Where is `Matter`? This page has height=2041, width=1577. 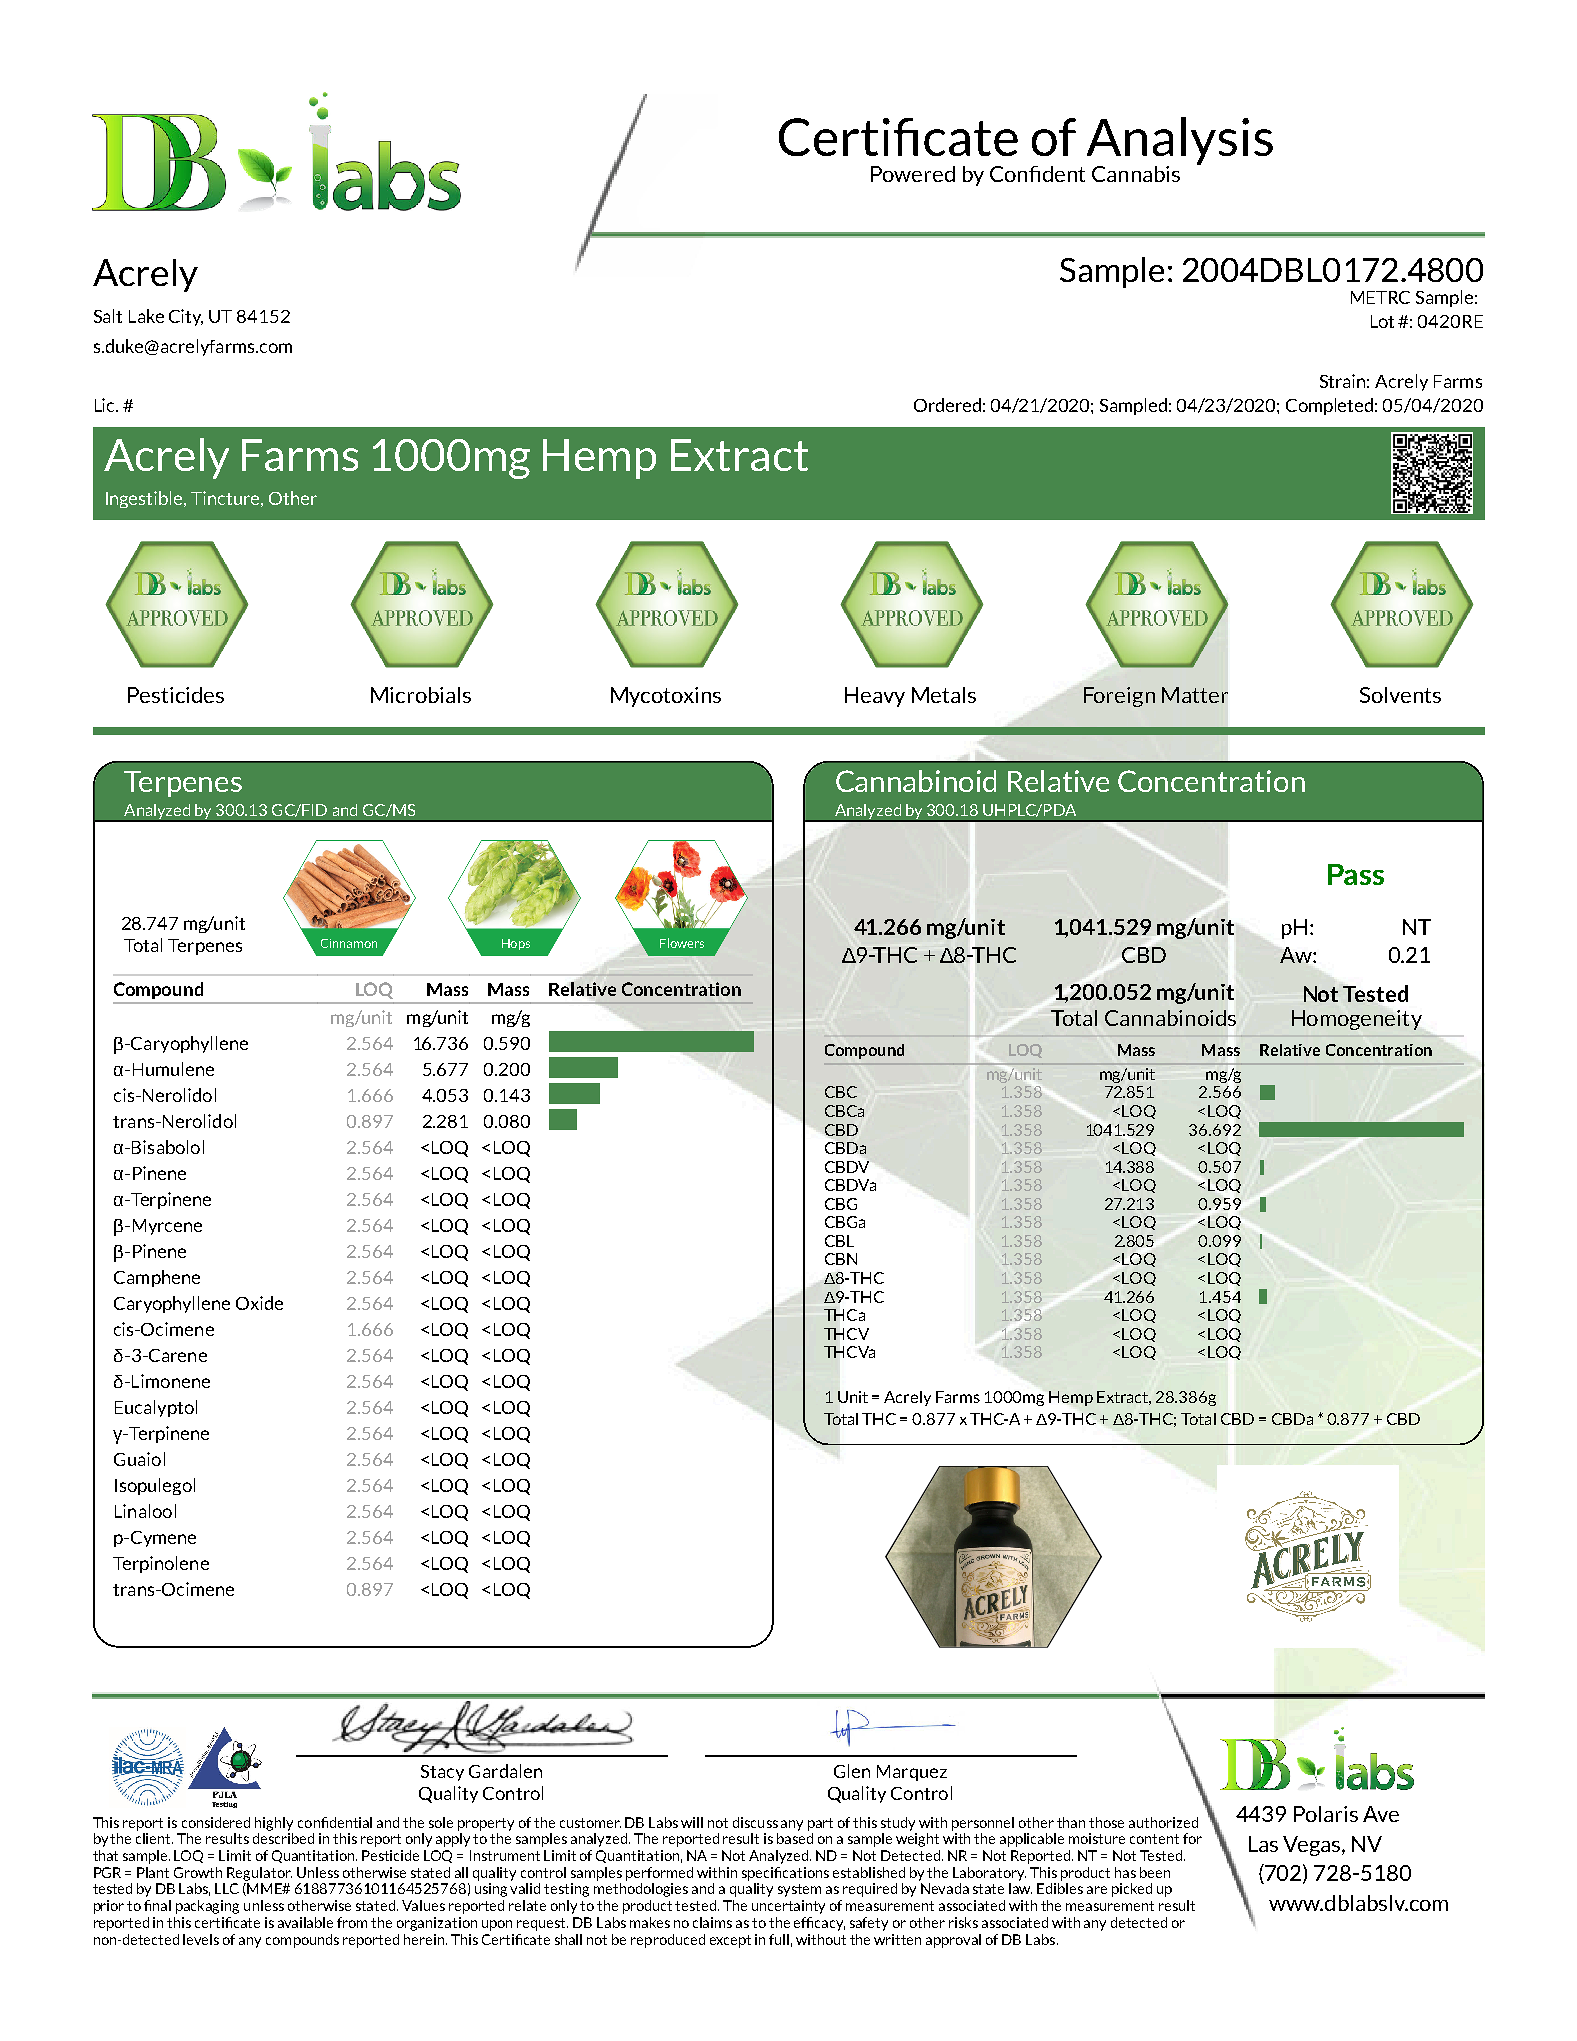 Matter is located at coordinates (1195, 695).
